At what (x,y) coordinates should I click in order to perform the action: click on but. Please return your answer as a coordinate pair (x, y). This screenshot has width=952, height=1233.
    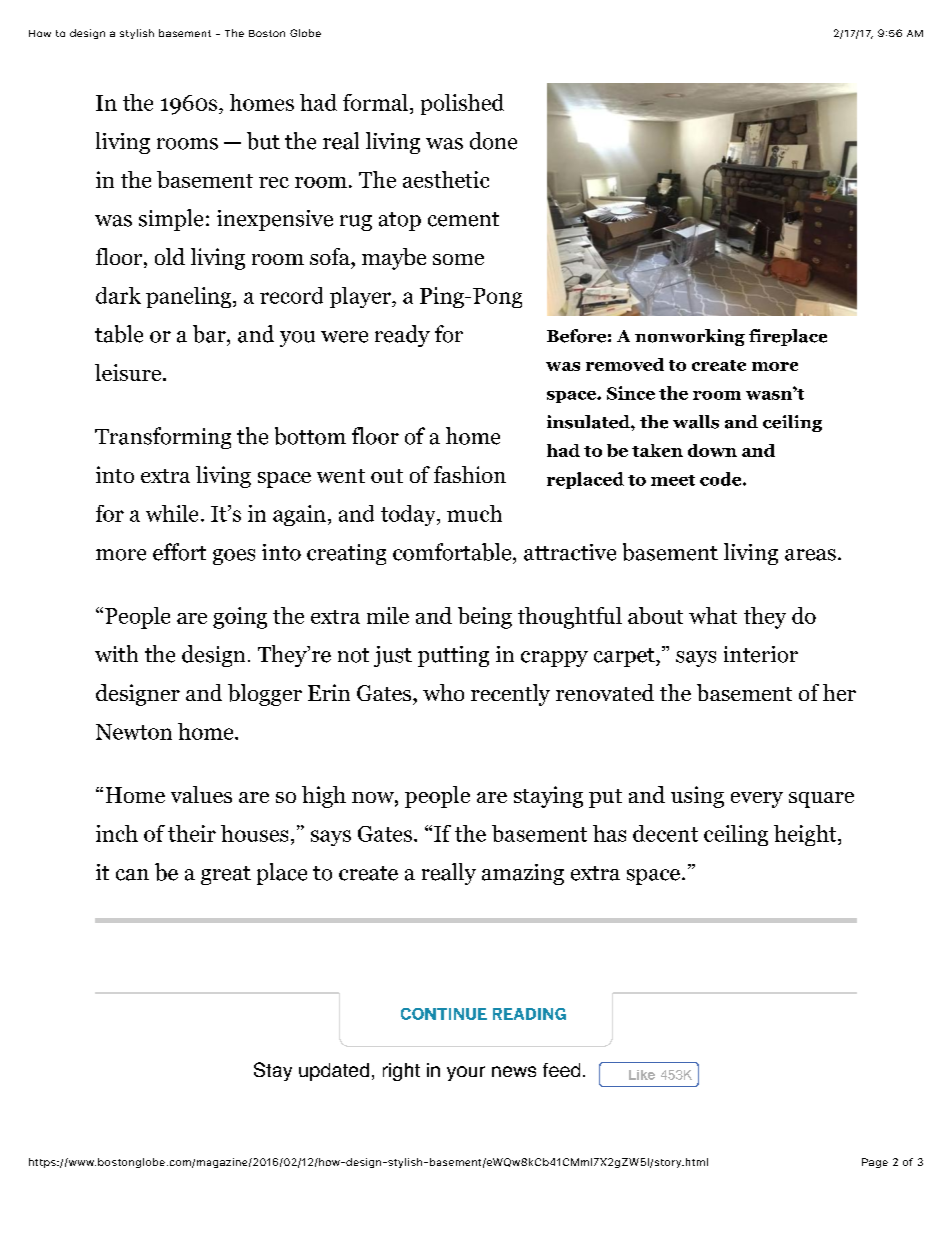
    Looking at the image, I should click on (263, 141).
